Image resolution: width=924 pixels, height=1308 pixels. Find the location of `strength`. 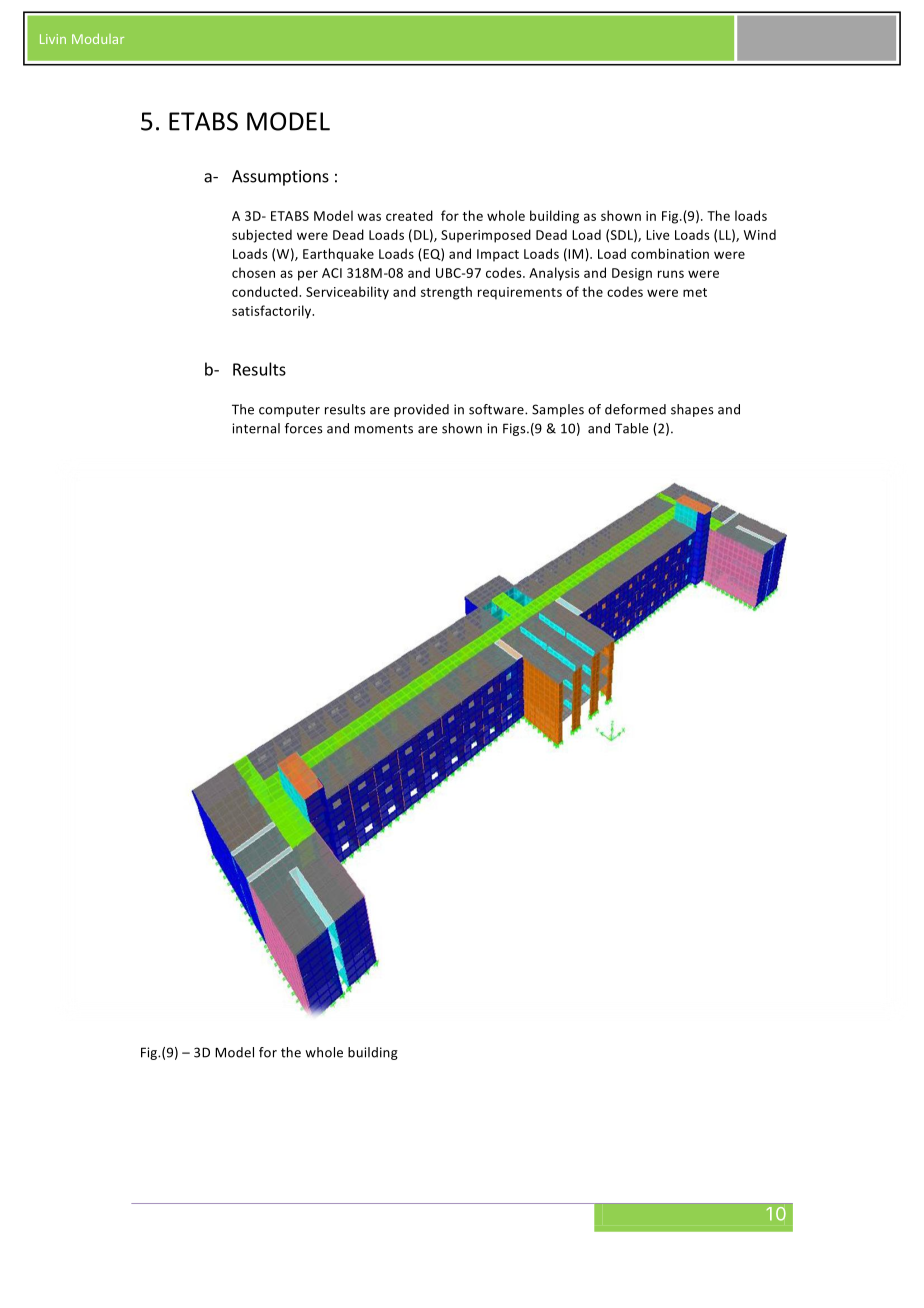

strength is located at coordinates (446, 293).
